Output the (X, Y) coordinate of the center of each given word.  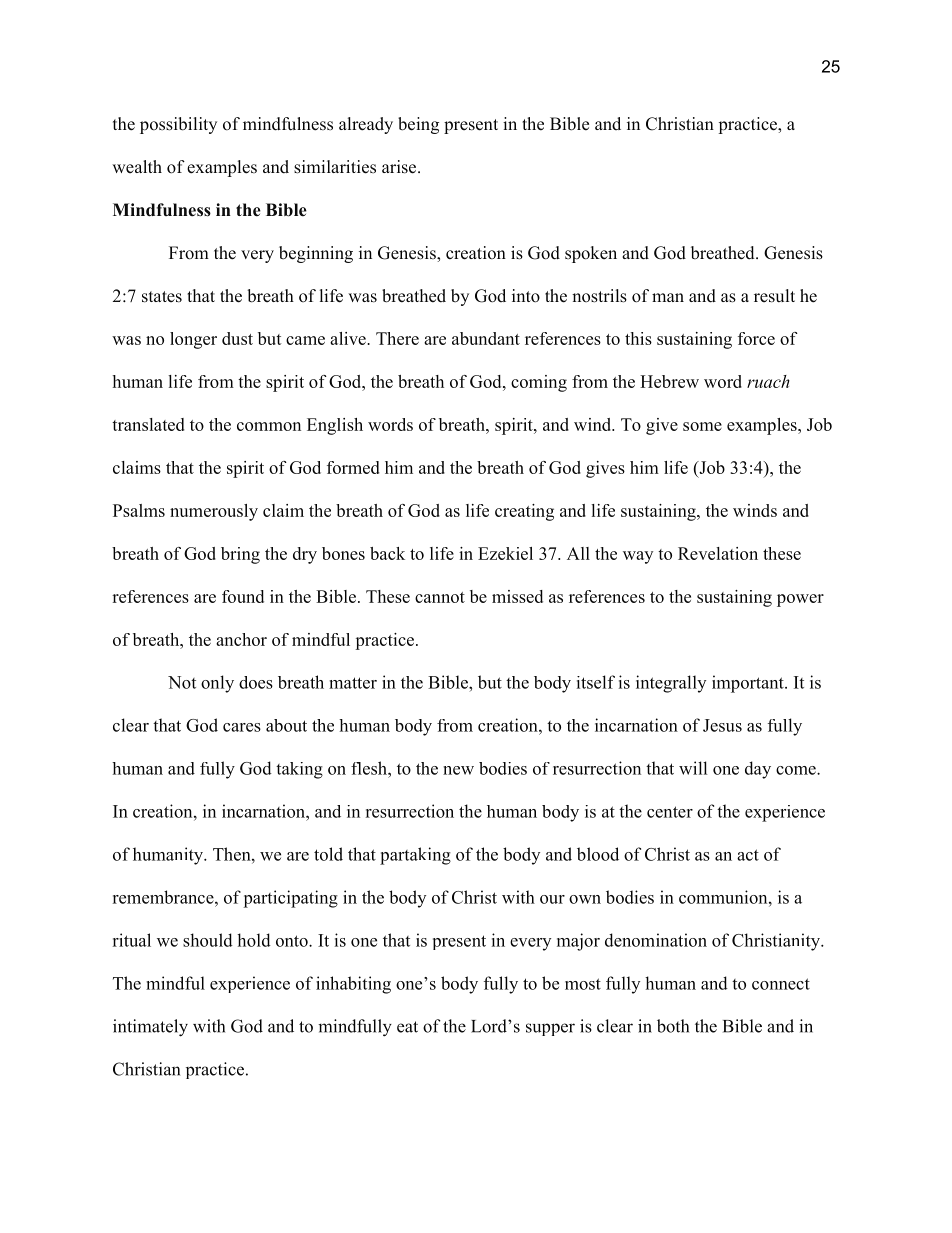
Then (233, 854)
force (756, 338)
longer (193, 340)
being (418, 125)
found (243, 596)
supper (550, 1029)
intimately (150, 1028)
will (693, 768)
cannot (440, 597)
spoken (591, 254)
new (458, 770)
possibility (178, 125)
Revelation (718, 553)
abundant (486, 338)
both (673, 1026)
